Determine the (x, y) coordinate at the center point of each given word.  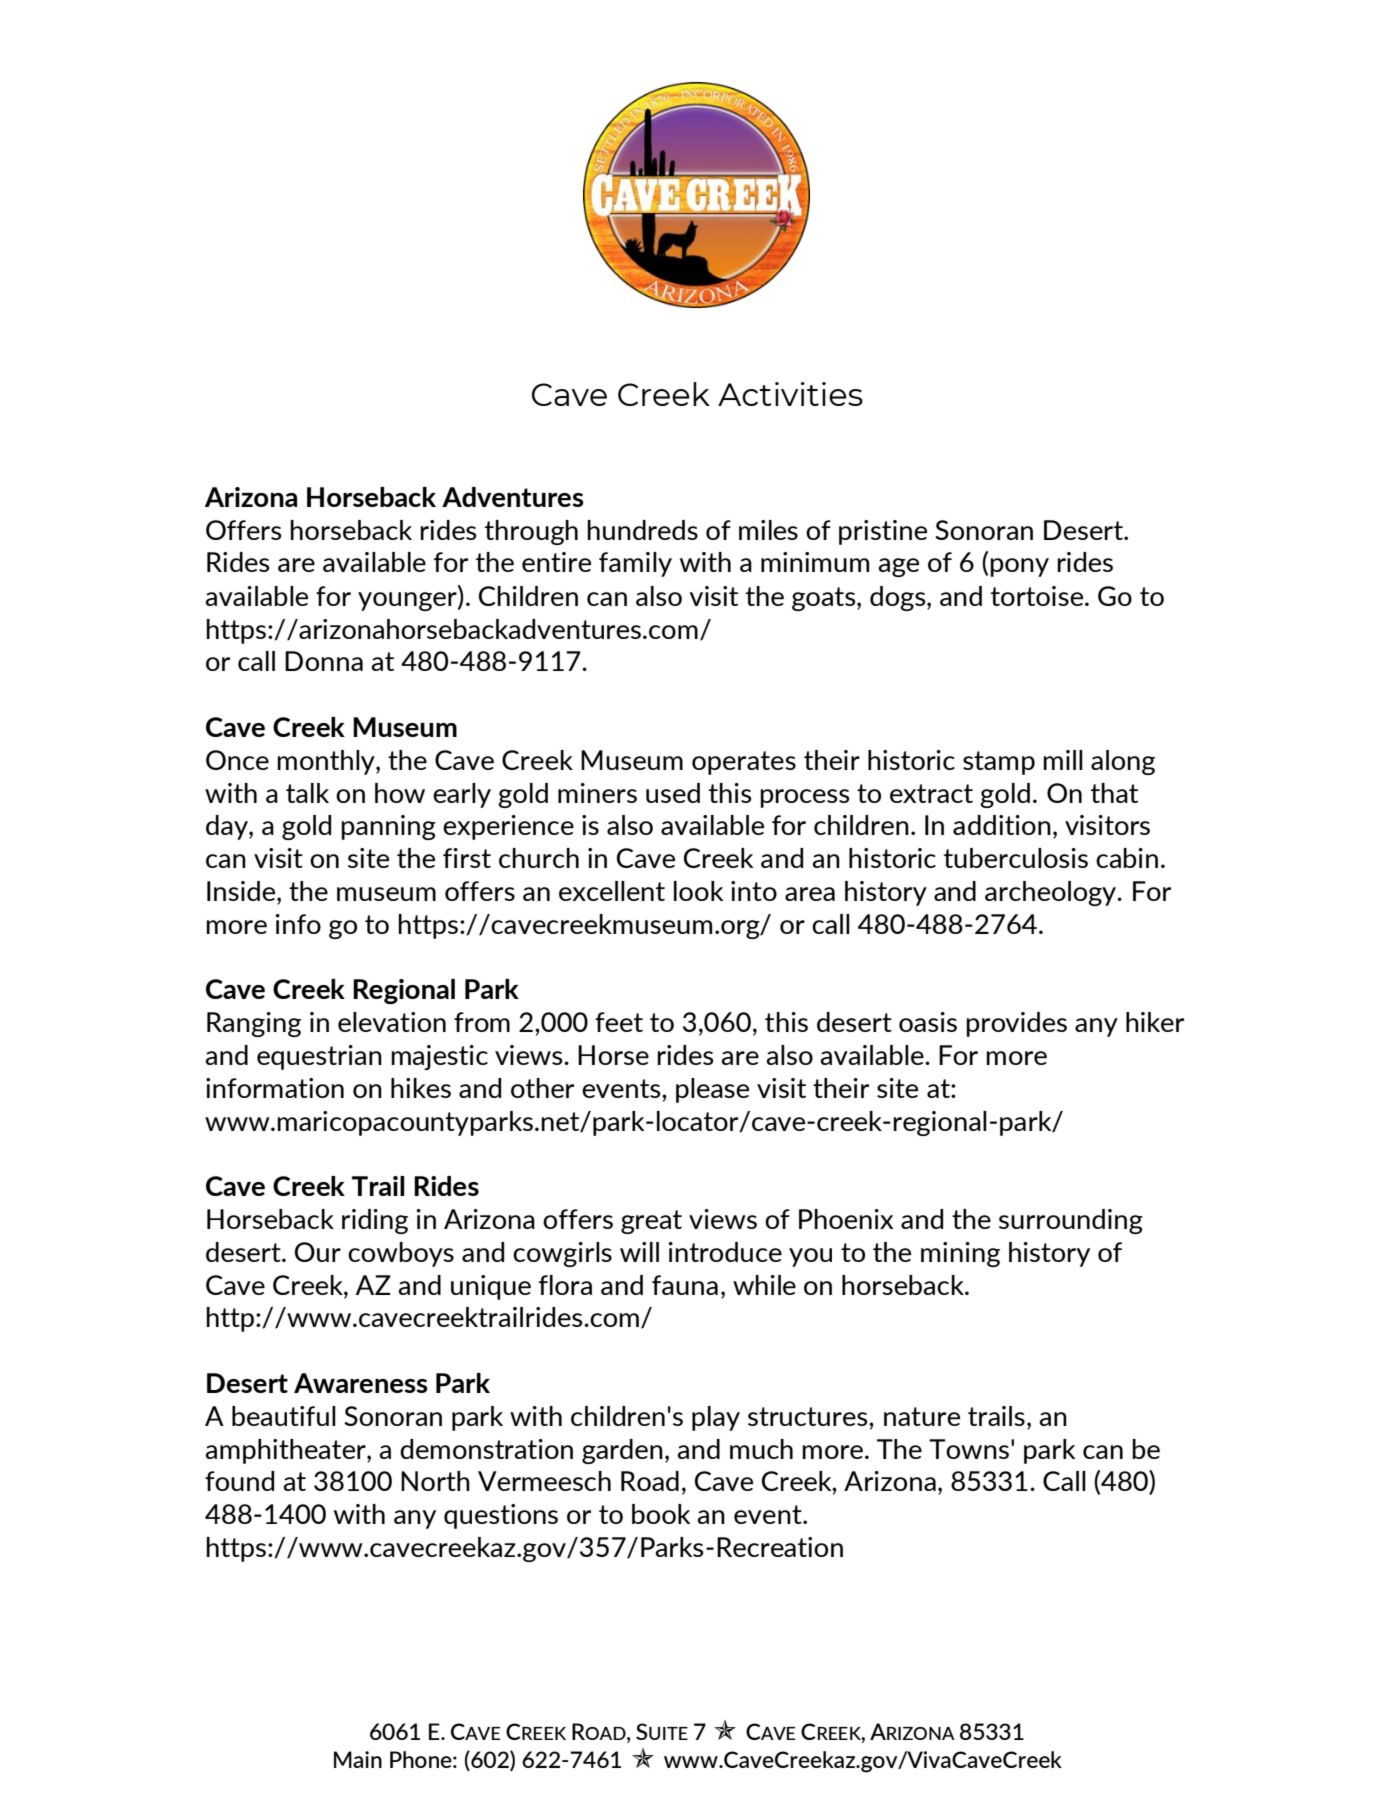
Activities (790, 394)
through (531, 532)
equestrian (319, 1057)
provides (1016, 1024)
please (712, 1090)
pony (1019, 567)
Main (358, 1759)
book (661, 1514)
